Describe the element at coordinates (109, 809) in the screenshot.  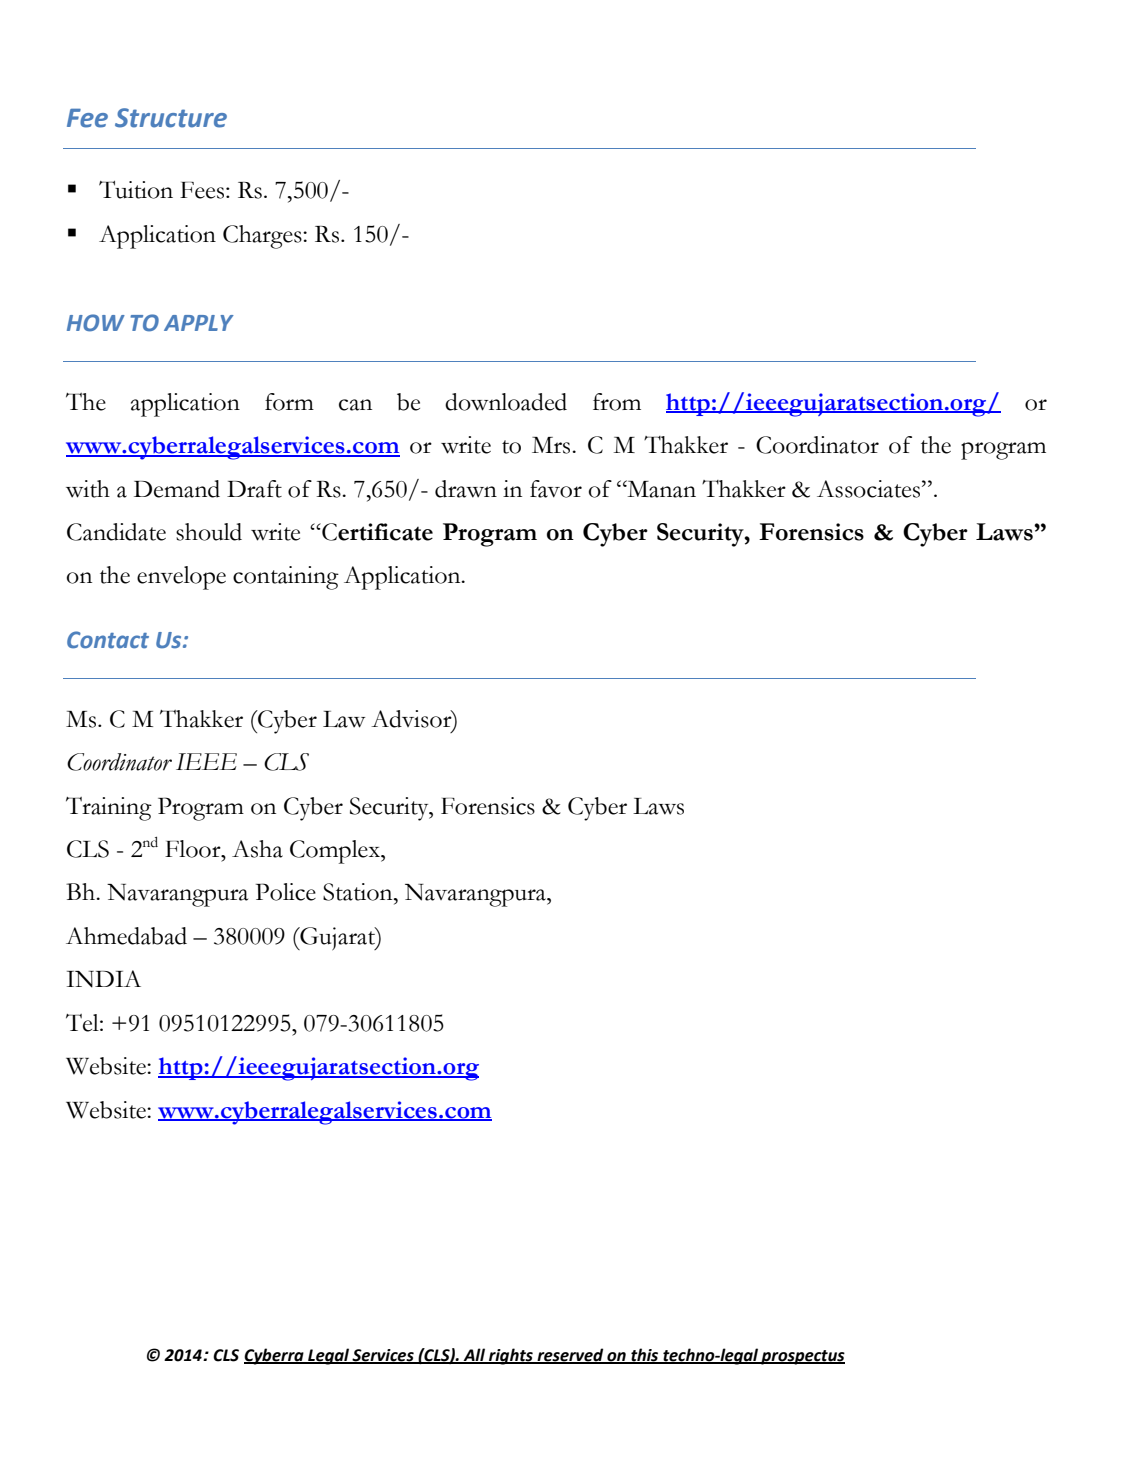
I see `Training` at that location.
